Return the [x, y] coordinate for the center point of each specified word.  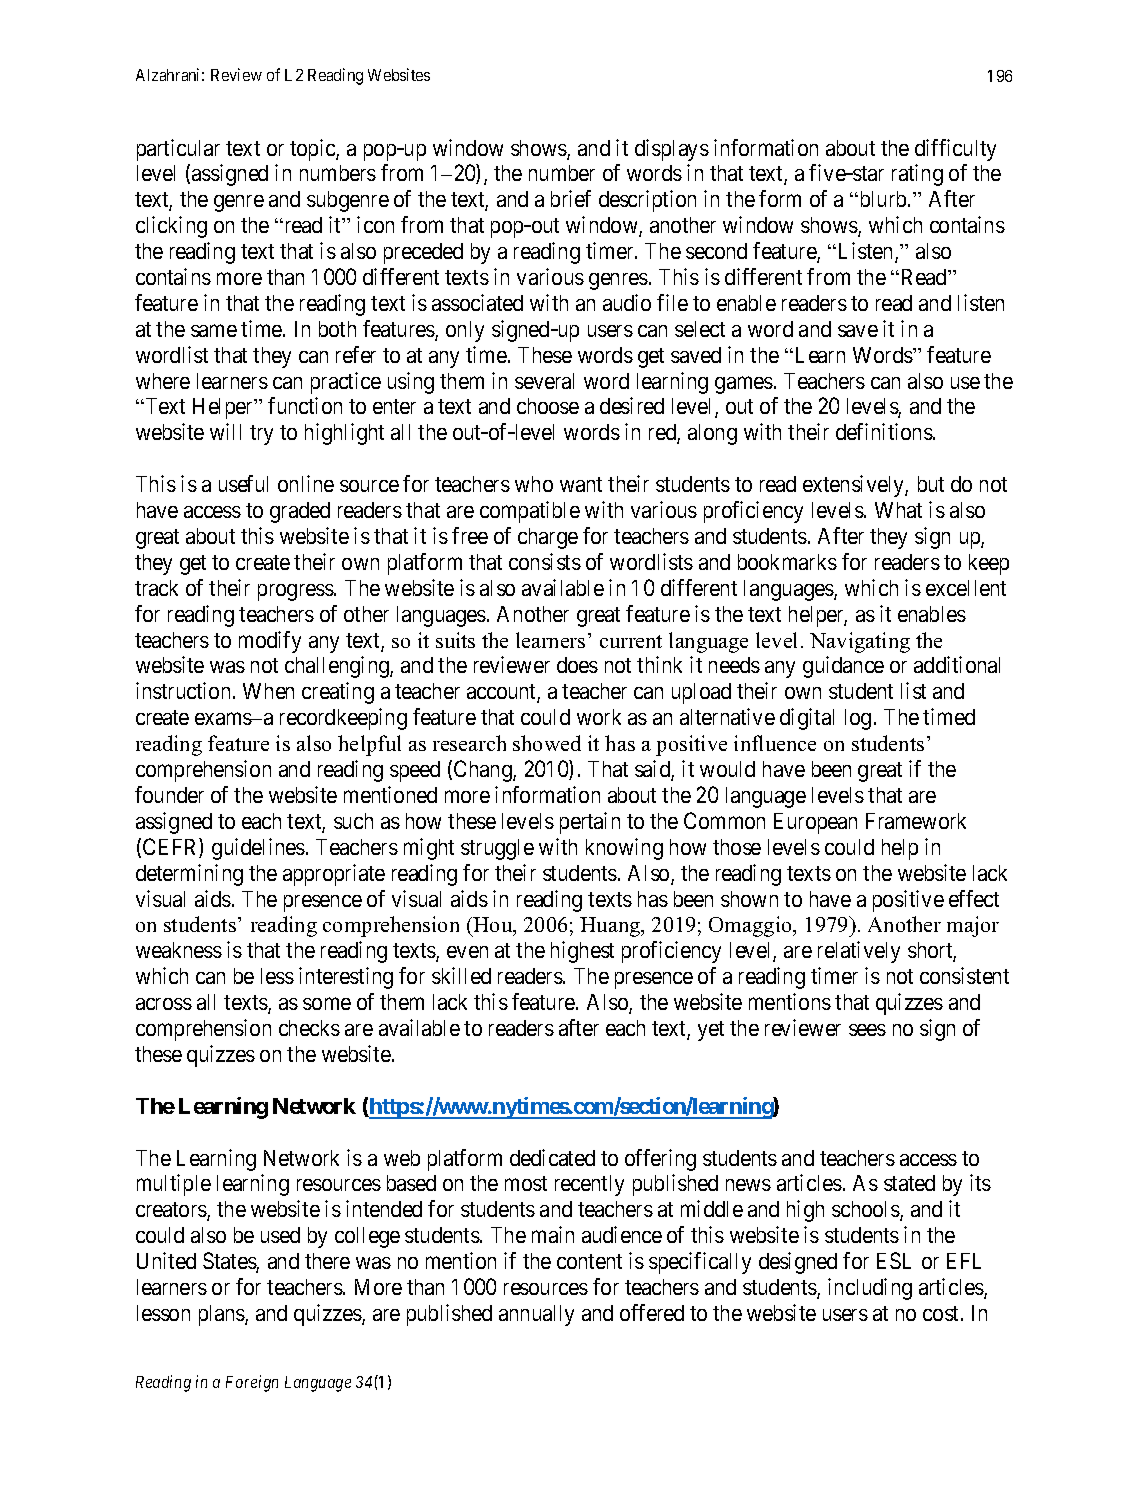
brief [571, 198]
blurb [883, 199]
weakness [179, 950]
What [898, 510]
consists [545, 561]
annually [536, 1315]
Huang [611, 927]
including [870, 1289]
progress [296, 592]
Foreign [252, 1383]
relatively [859, 952]
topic [313, 150]
